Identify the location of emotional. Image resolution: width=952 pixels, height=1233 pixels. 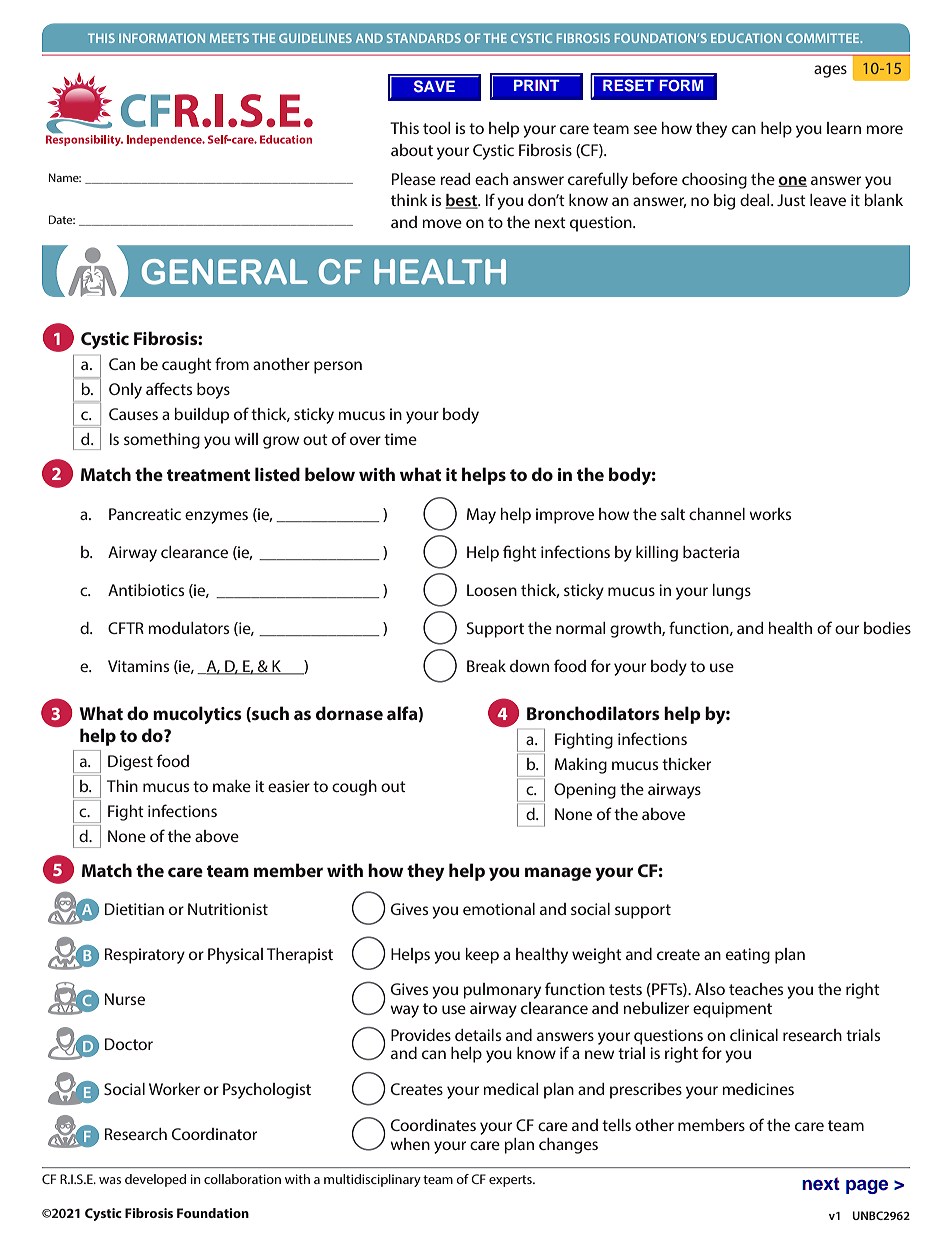
(499, 909).
